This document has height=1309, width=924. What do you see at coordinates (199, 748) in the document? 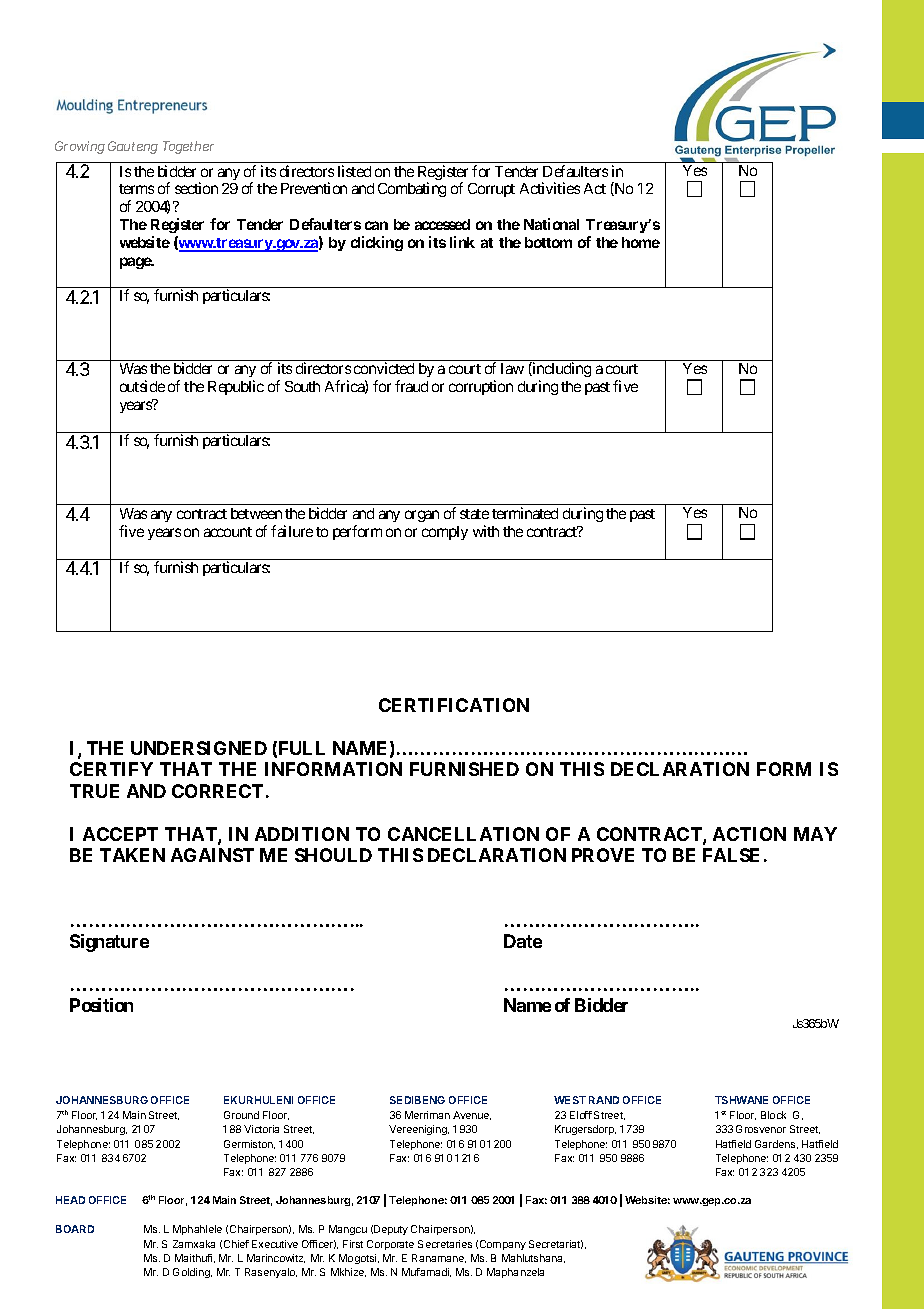
I see `UNDERSIGNED` at bounding box center [199, 748].
